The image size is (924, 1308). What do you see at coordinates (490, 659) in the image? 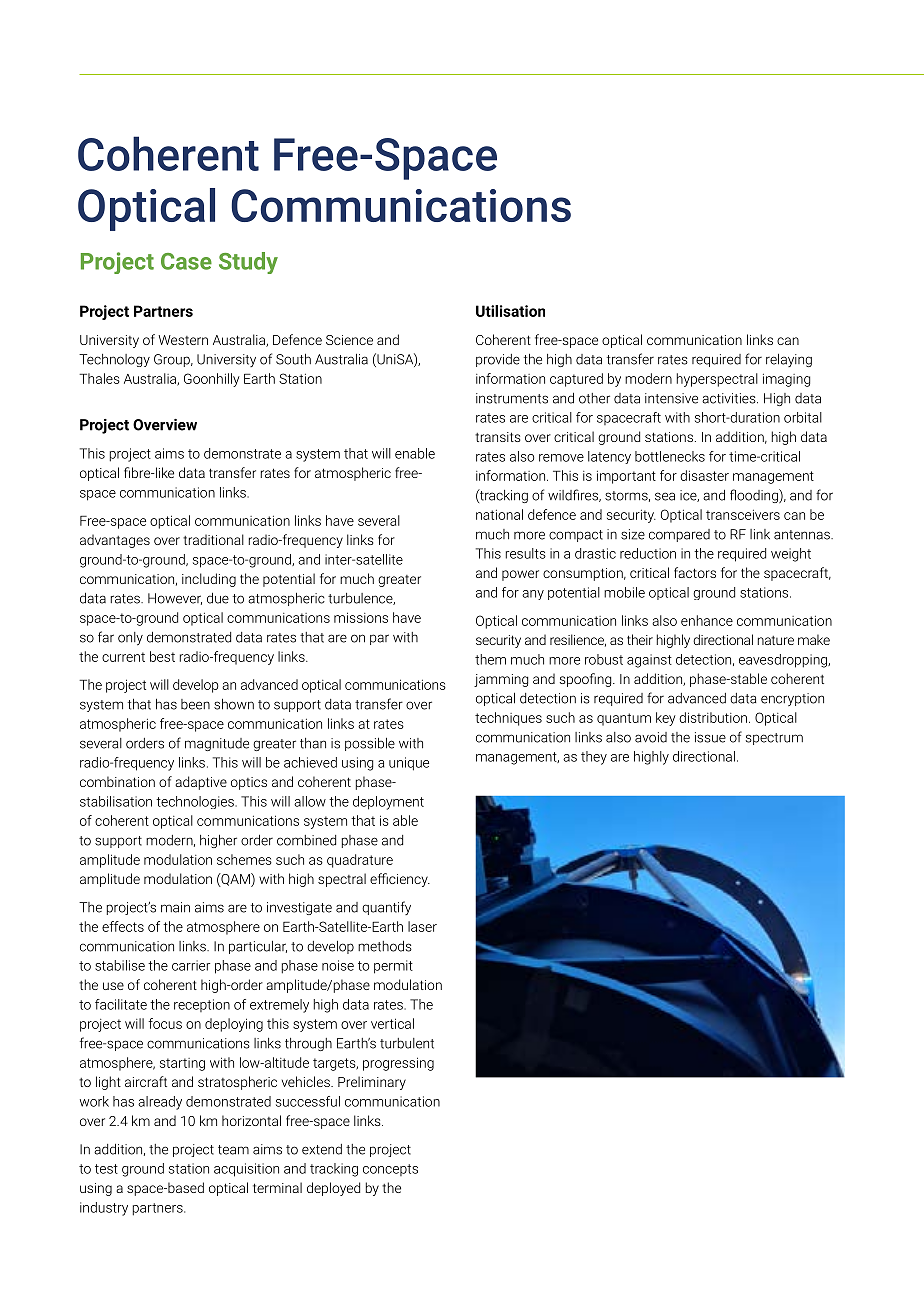
I see `them` at bounding box center [490, 659].
